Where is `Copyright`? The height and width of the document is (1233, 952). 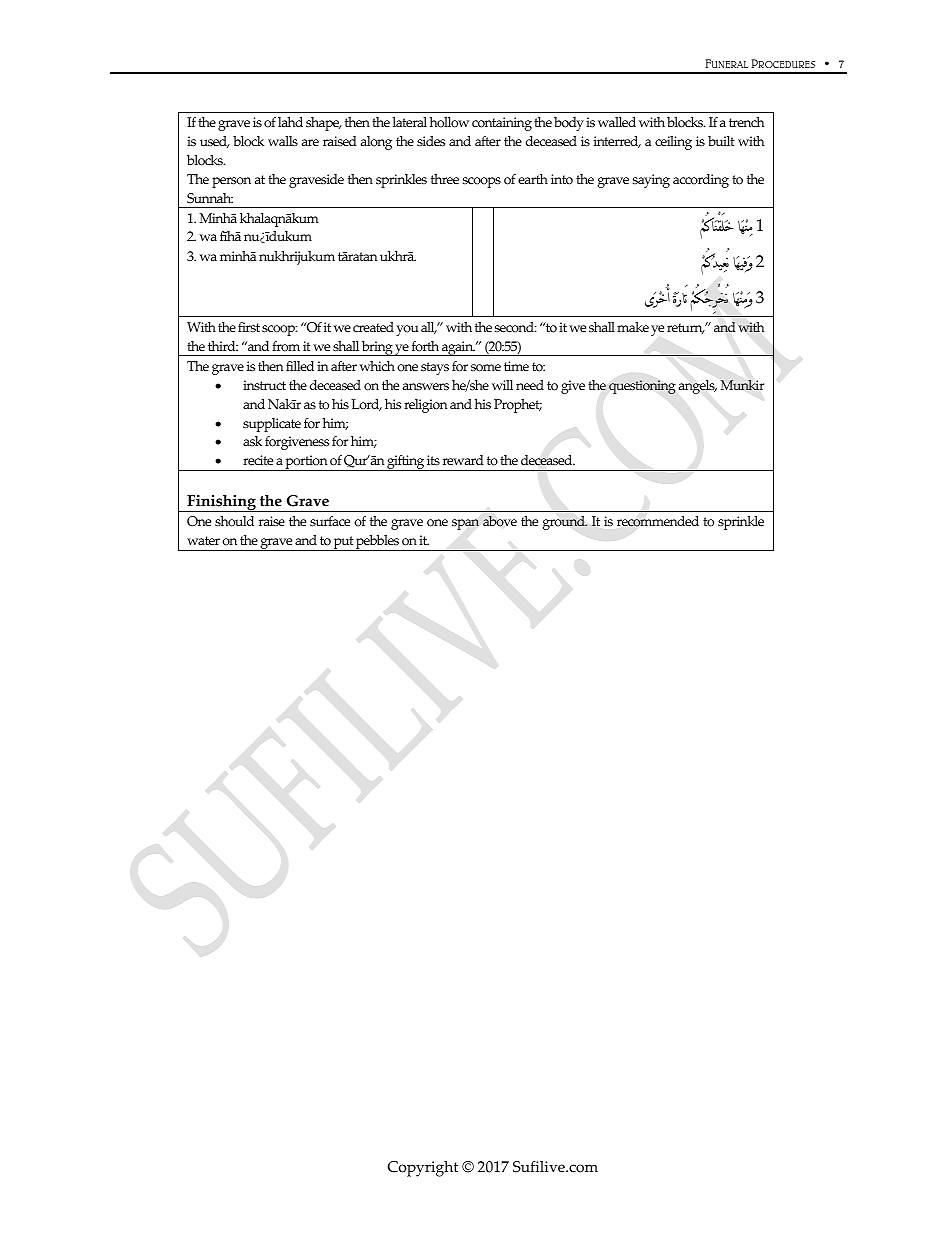
Copyright is located at coordinates (423, 1169).
